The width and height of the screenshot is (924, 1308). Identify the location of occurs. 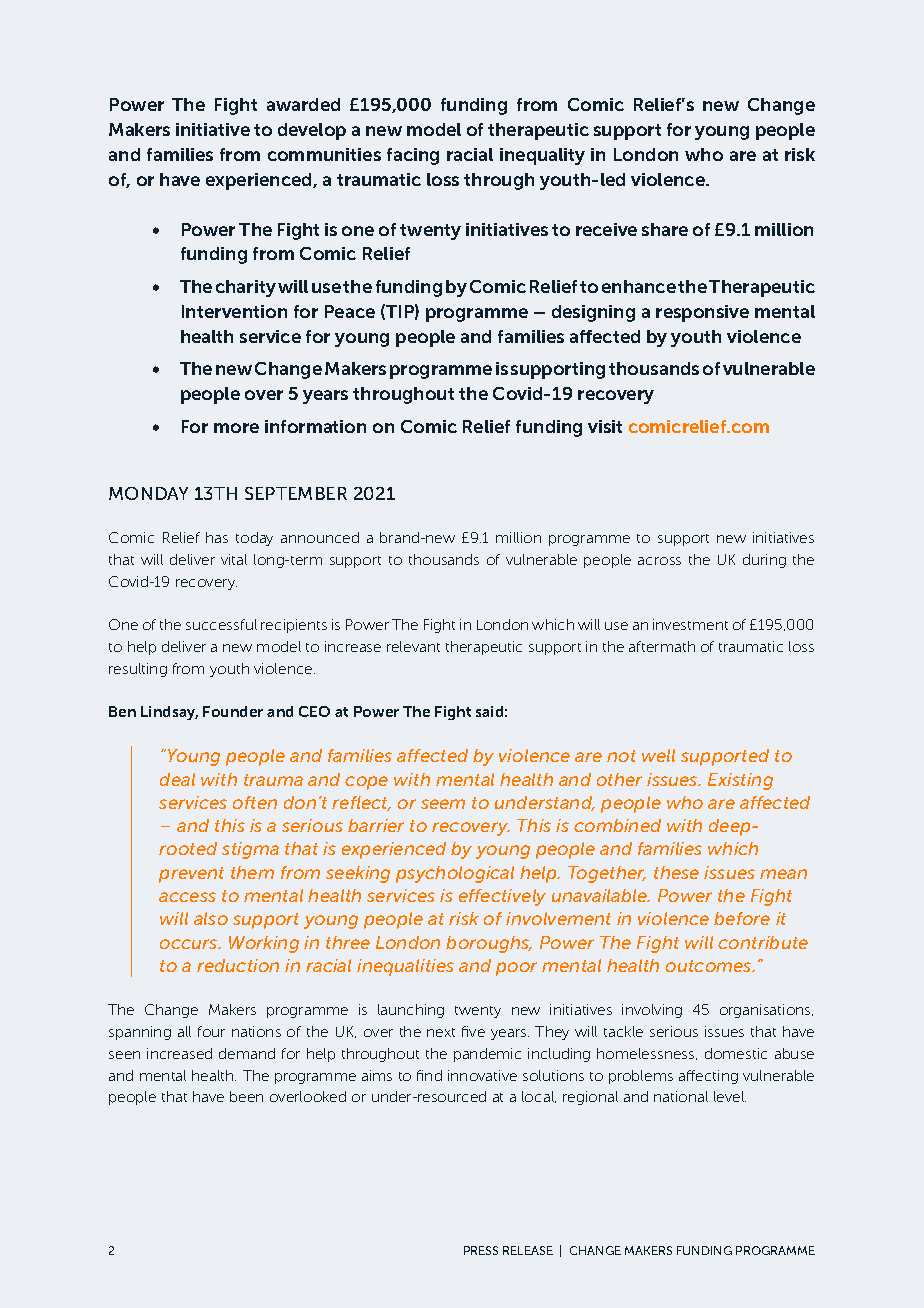
(190, 944).
